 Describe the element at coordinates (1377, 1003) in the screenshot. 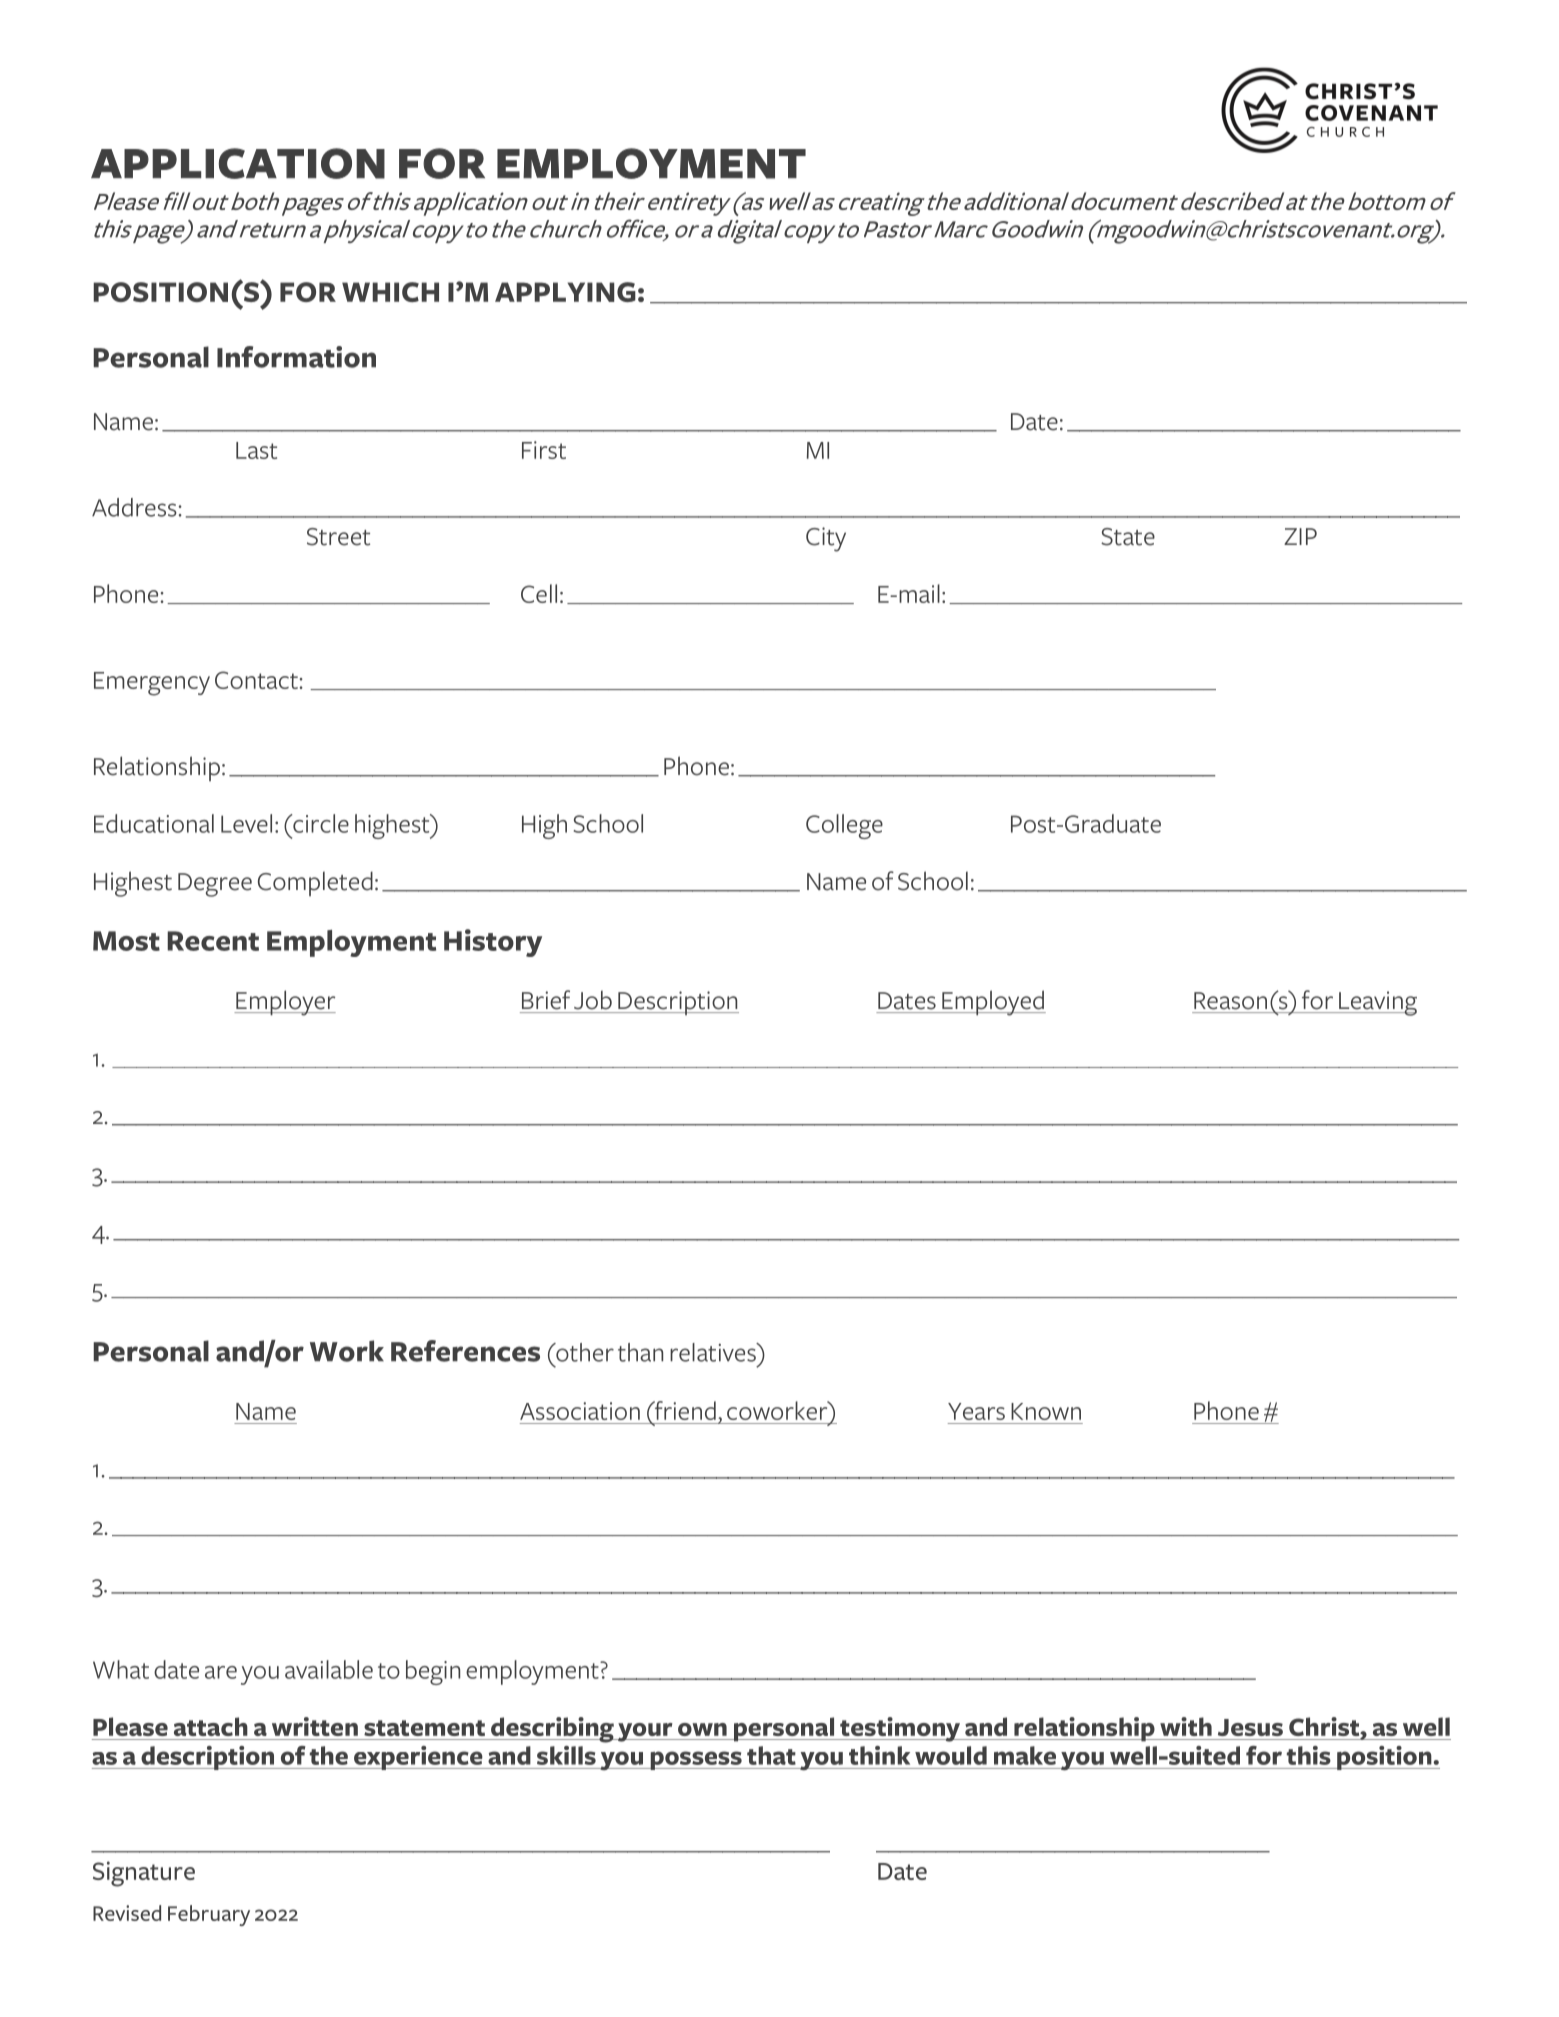

I see `Leaving` at that location.
